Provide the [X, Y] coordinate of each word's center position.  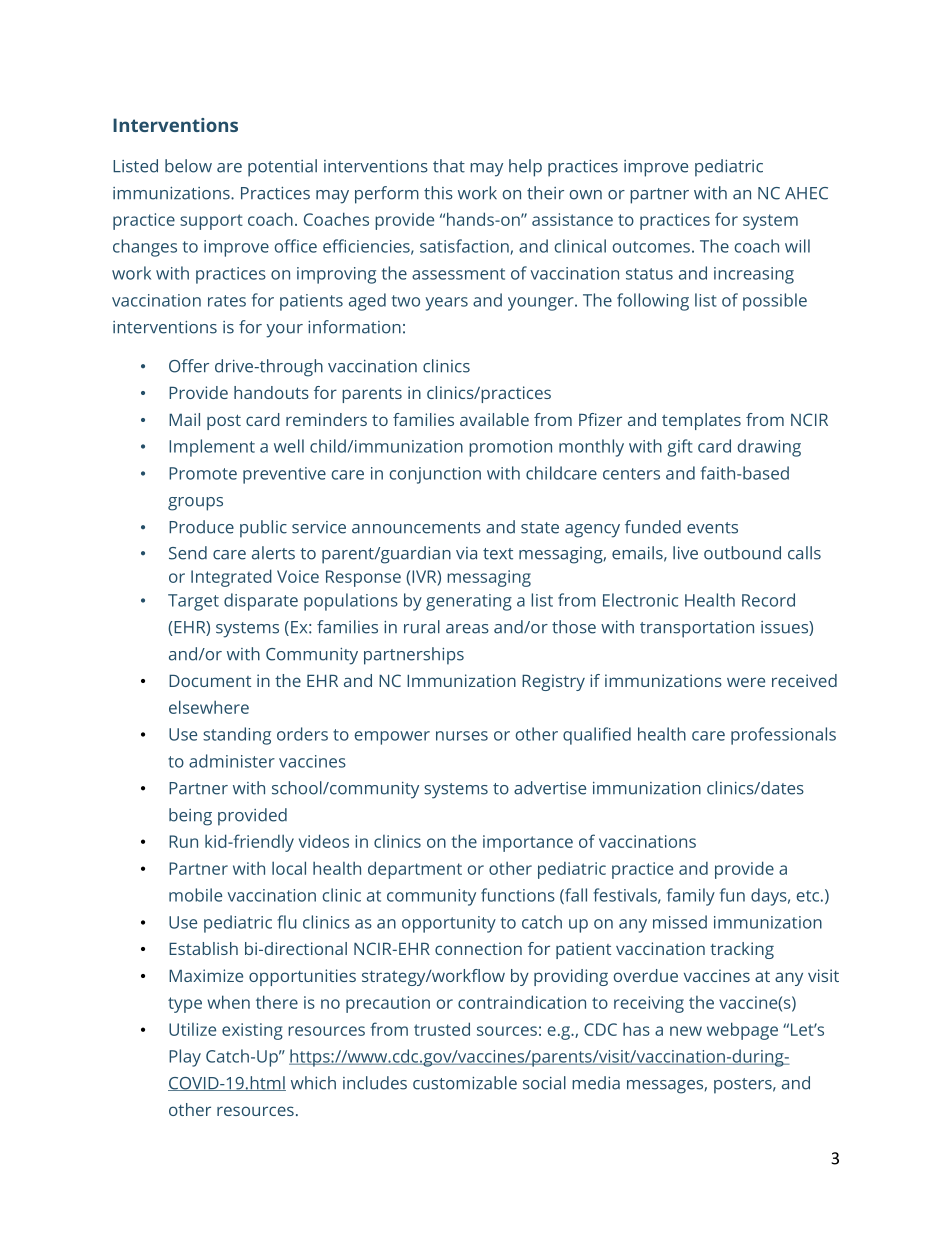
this [438, 193]
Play [185, 1058]
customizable [465, 1083]
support [211, 222]
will [797, 246]
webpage [742, 1031]
